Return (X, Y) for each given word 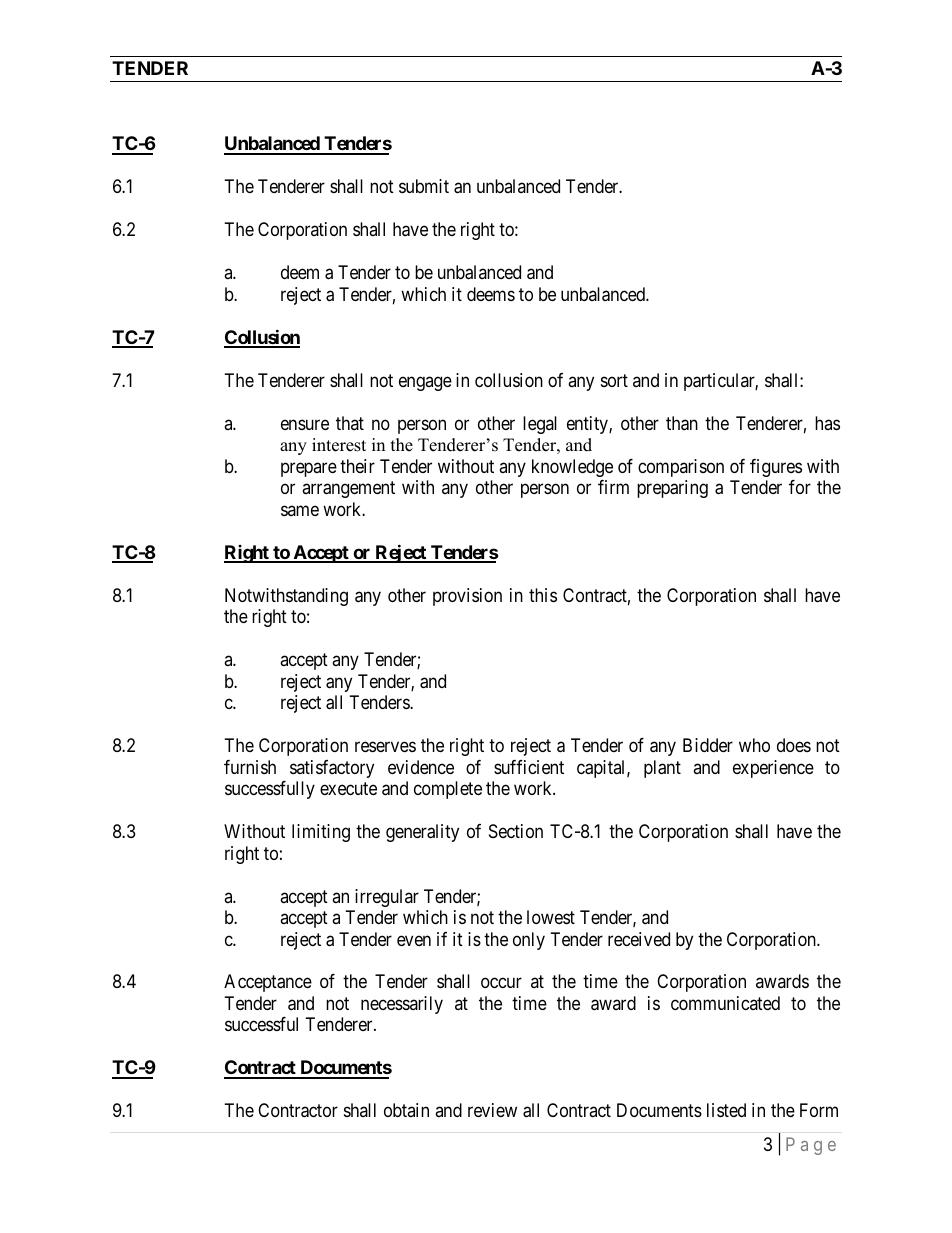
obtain (406, 1110)
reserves (385, 747)
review (492, 1110)
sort (614, 380)
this (543, 595)
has (827, 423)
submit (424, 186)
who (754, 745)
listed (726, 1110)
